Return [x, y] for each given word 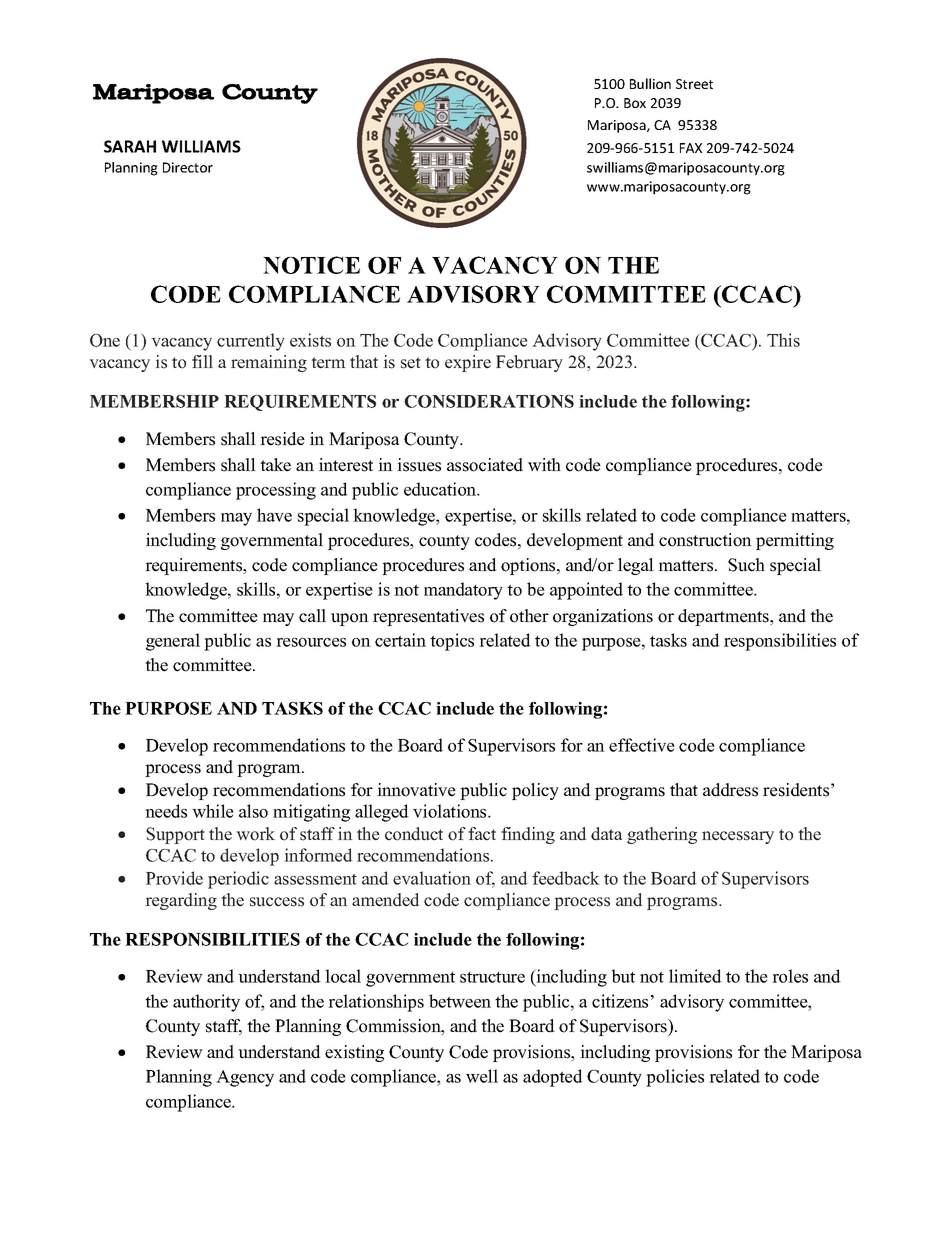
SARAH [130, 146]
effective [642, 745]
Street [694, 84]
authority [206, 1003]
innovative [416, 790]
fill [202, 361]
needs [166, 811]
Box [635, 103]
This [783, 340]
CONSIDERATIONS [489, 401]
